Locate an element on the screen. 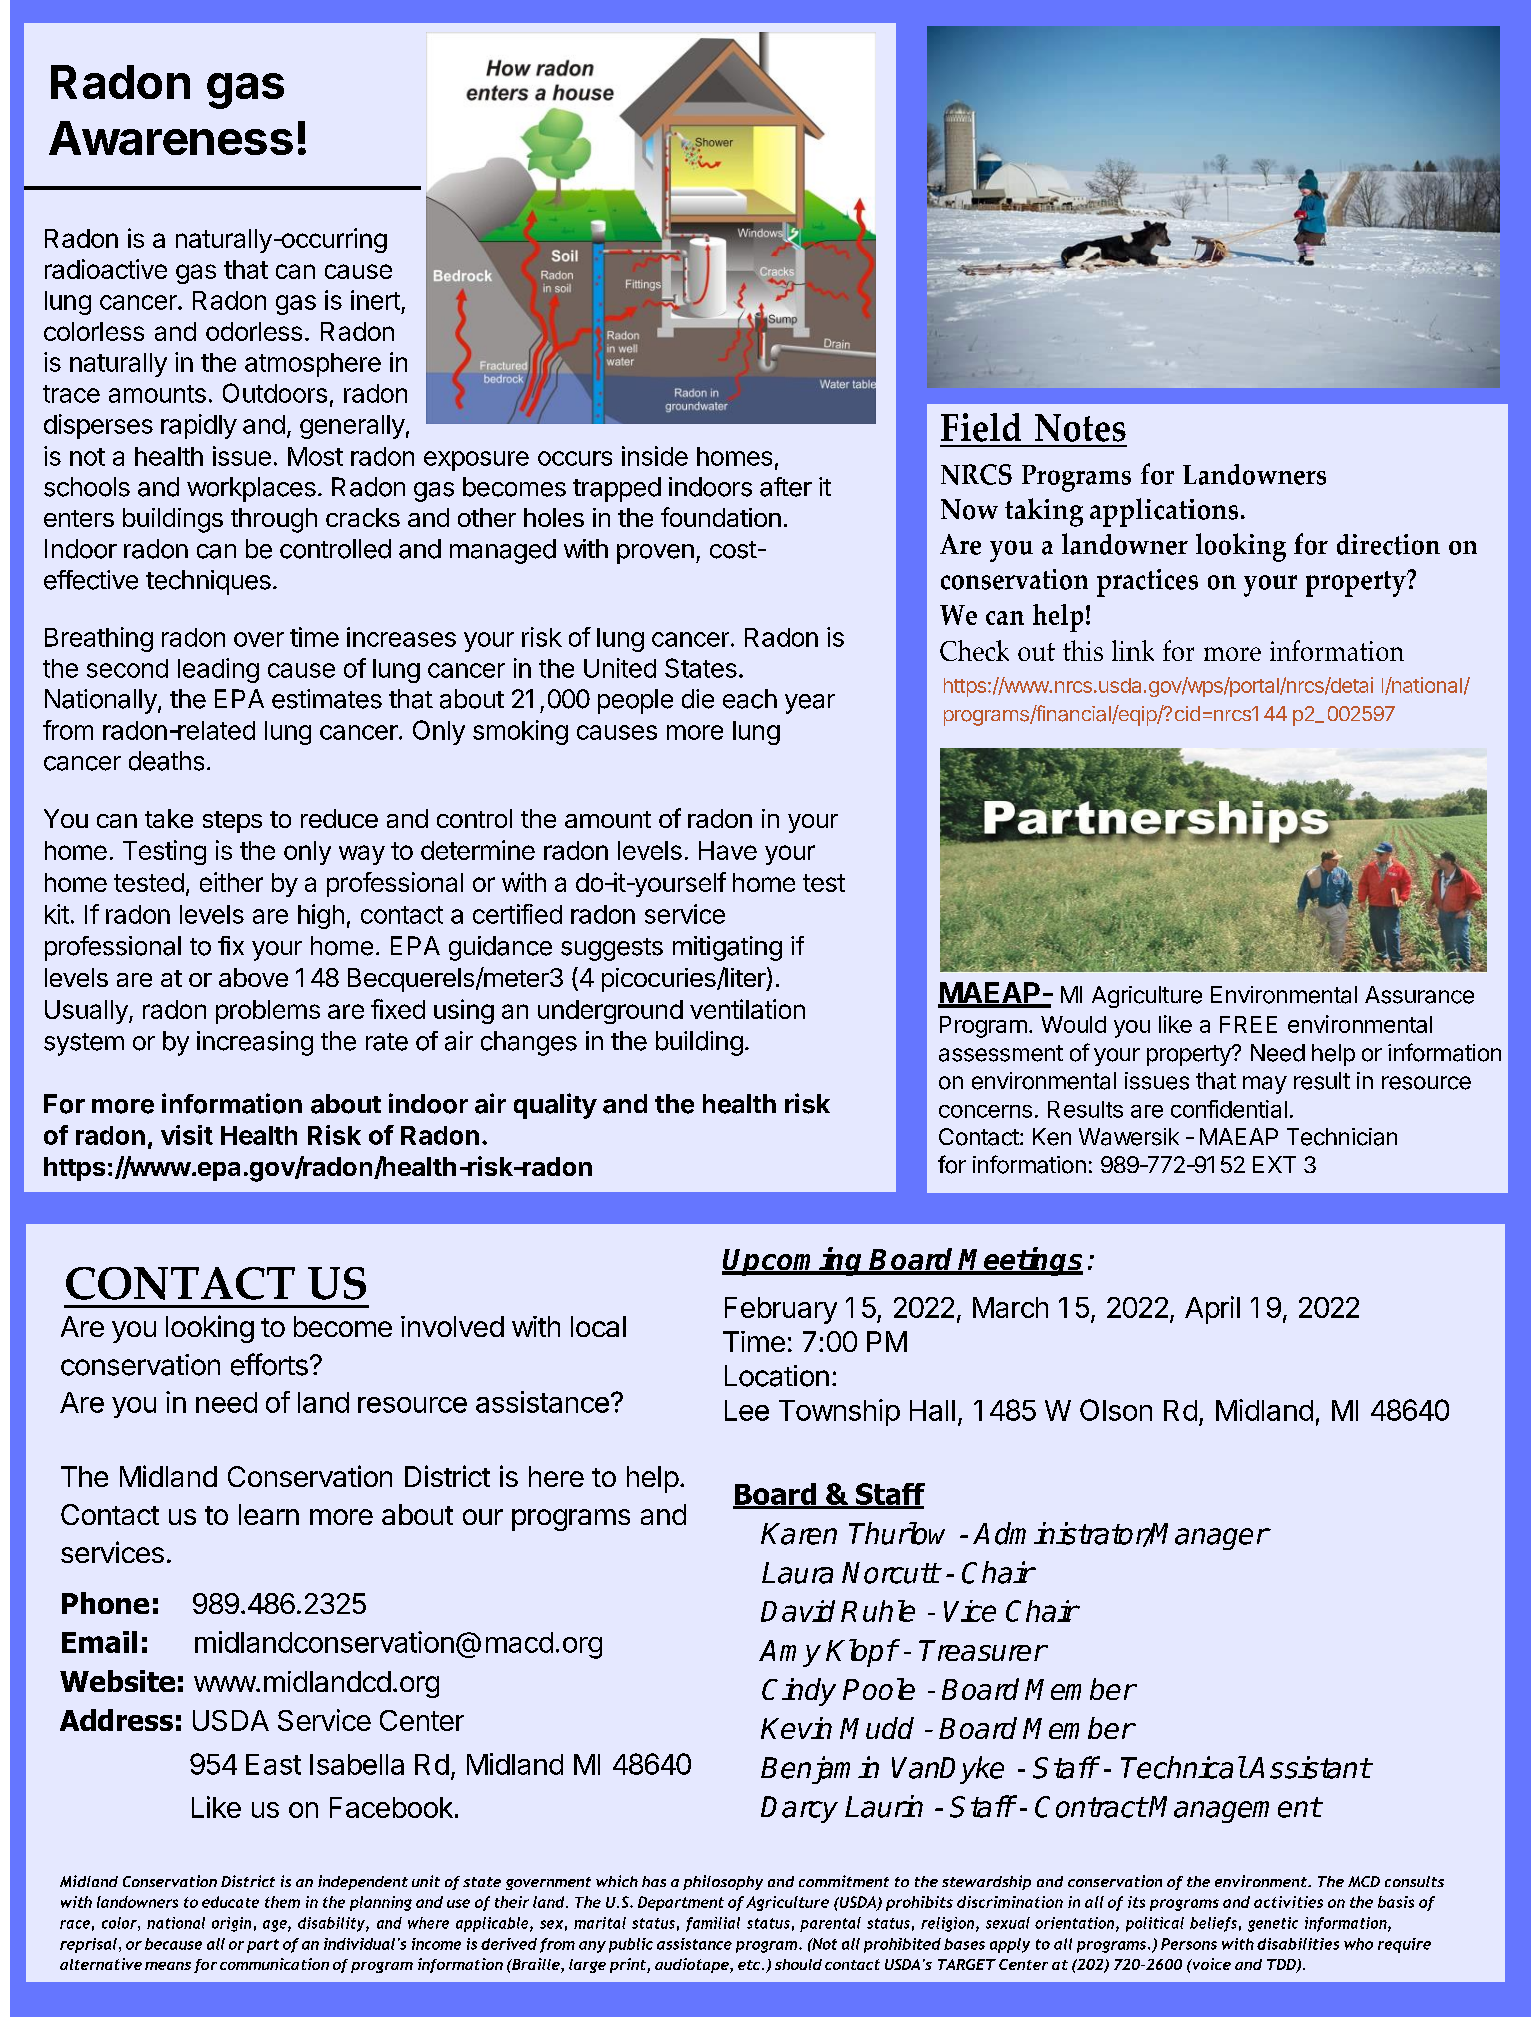 Image resolution: width=1532 pixels, height=2017 pixels. applications is located at coordinates (1164, 512).
